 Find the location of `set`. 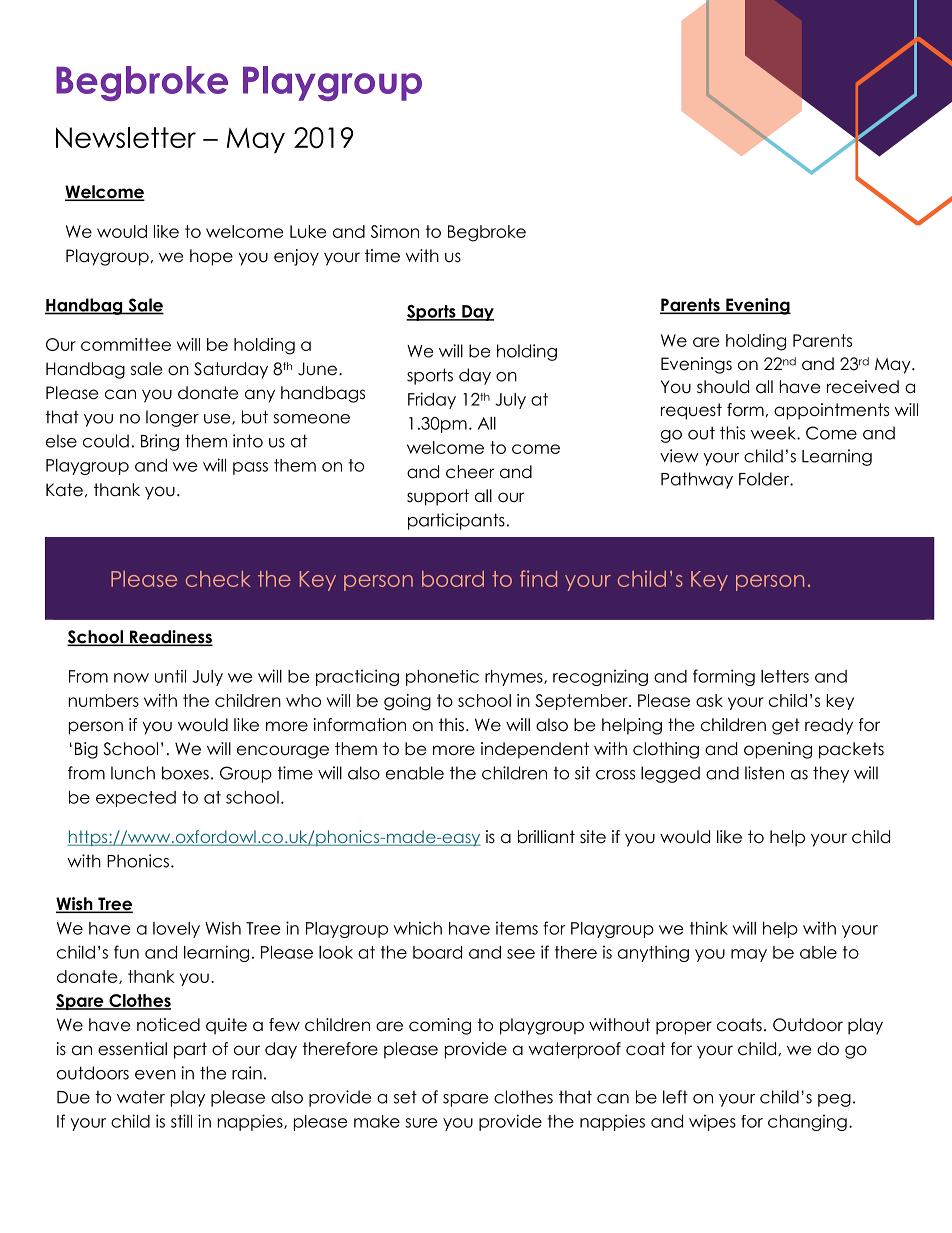

set is located at coordinates (405, 1097).
